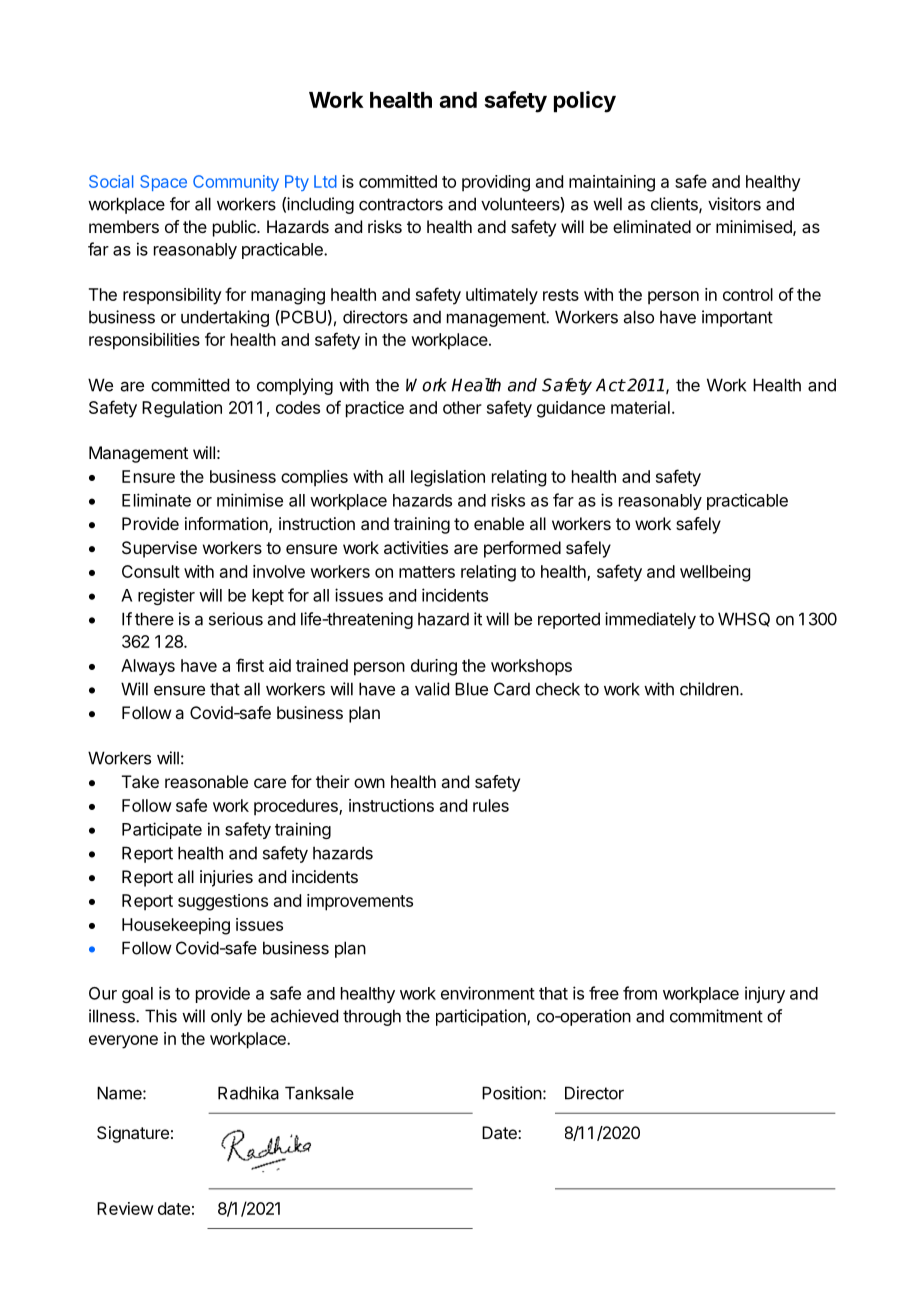 Image resolution: width=924 pixels, height=1308 pixels. What do you see at coordinates (709, 689) in the document?
I see `children` at bounding box center [709, 689].
